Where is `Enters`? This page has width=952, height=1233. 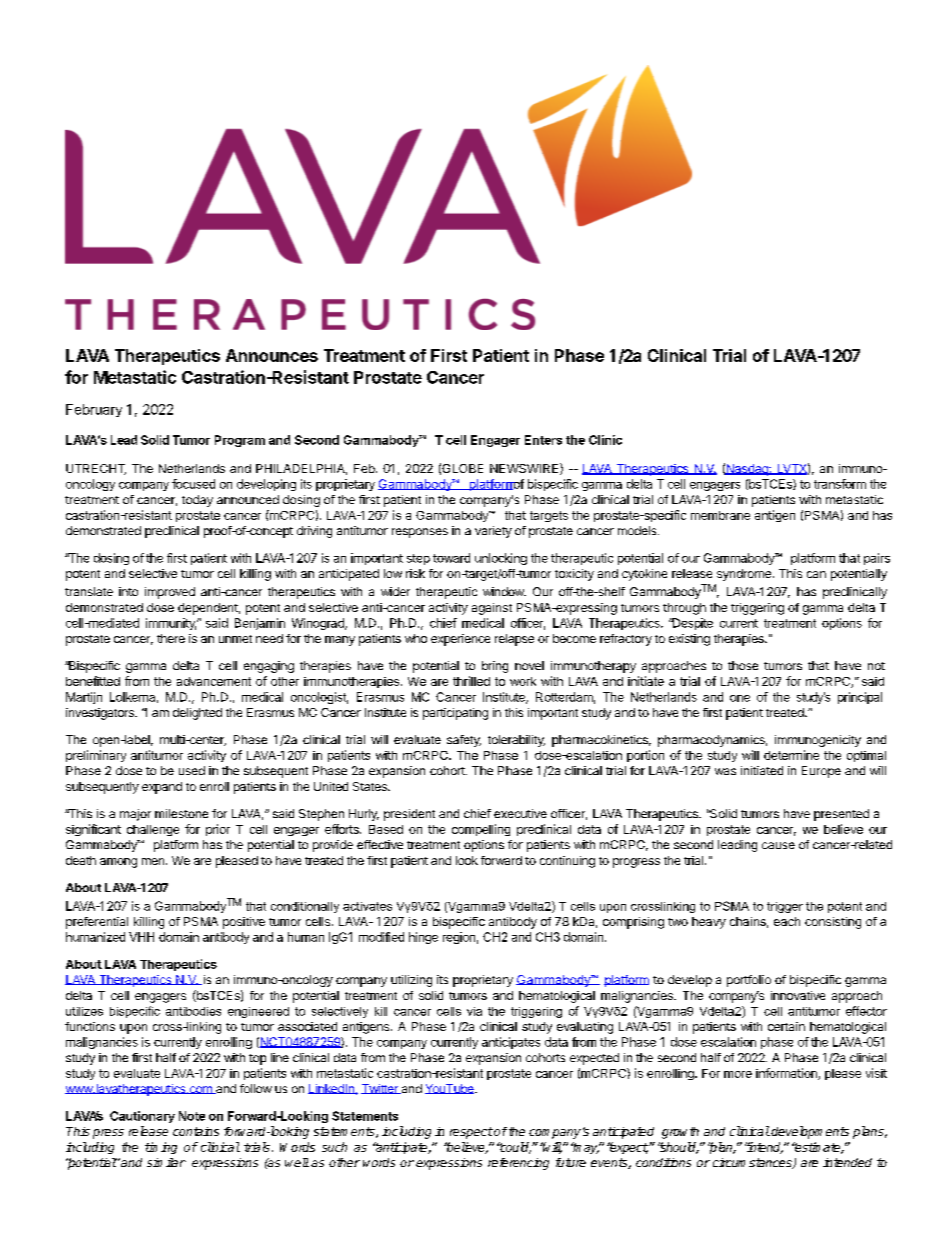 Enters is located at coordinates (543, 440).
